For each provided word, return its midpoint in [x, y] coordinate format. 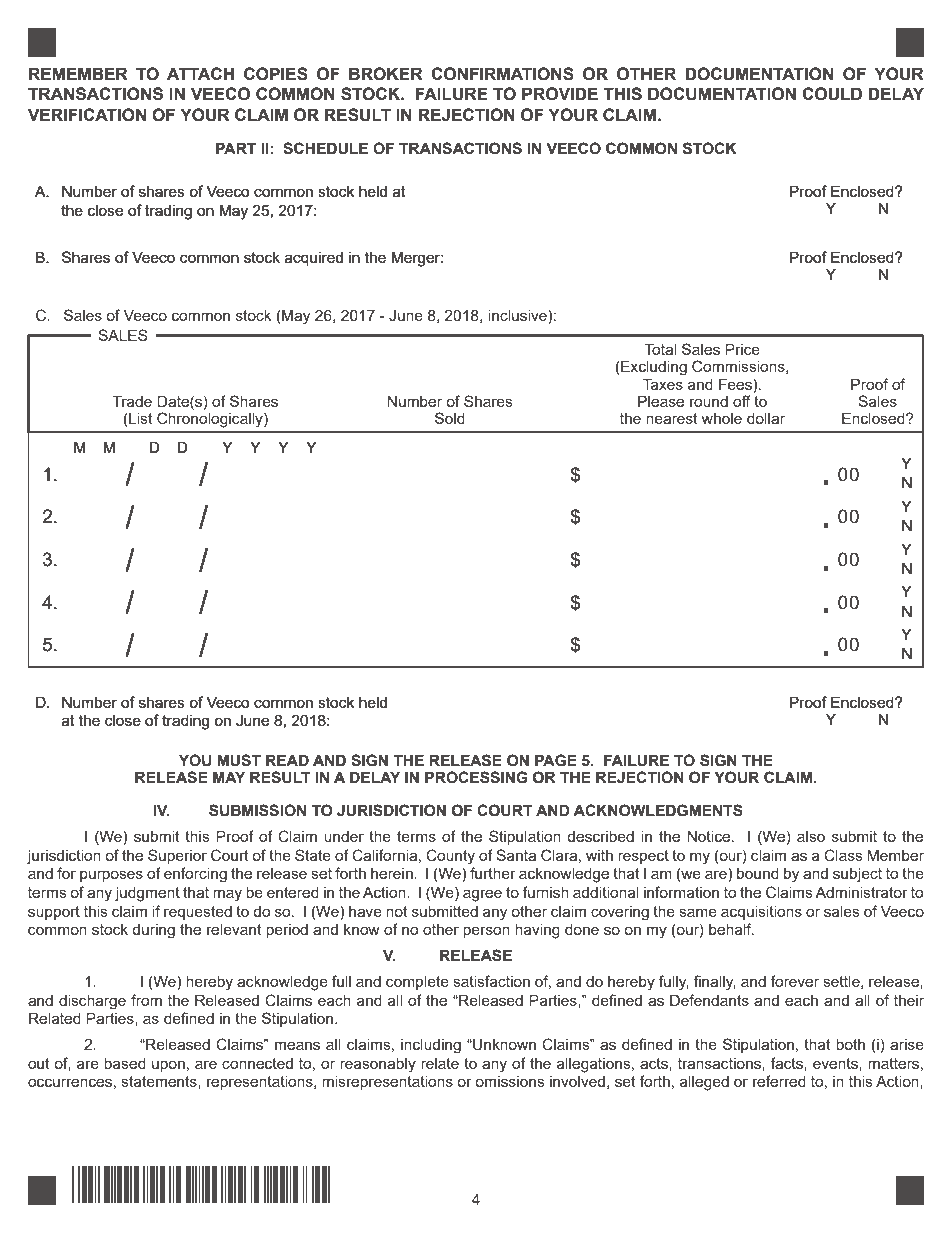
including [431, 1046]
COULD [832, 94]
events [836, 1063]
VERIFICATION [87, 115]
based [125, 1063]
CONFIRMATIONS [502, 74]
